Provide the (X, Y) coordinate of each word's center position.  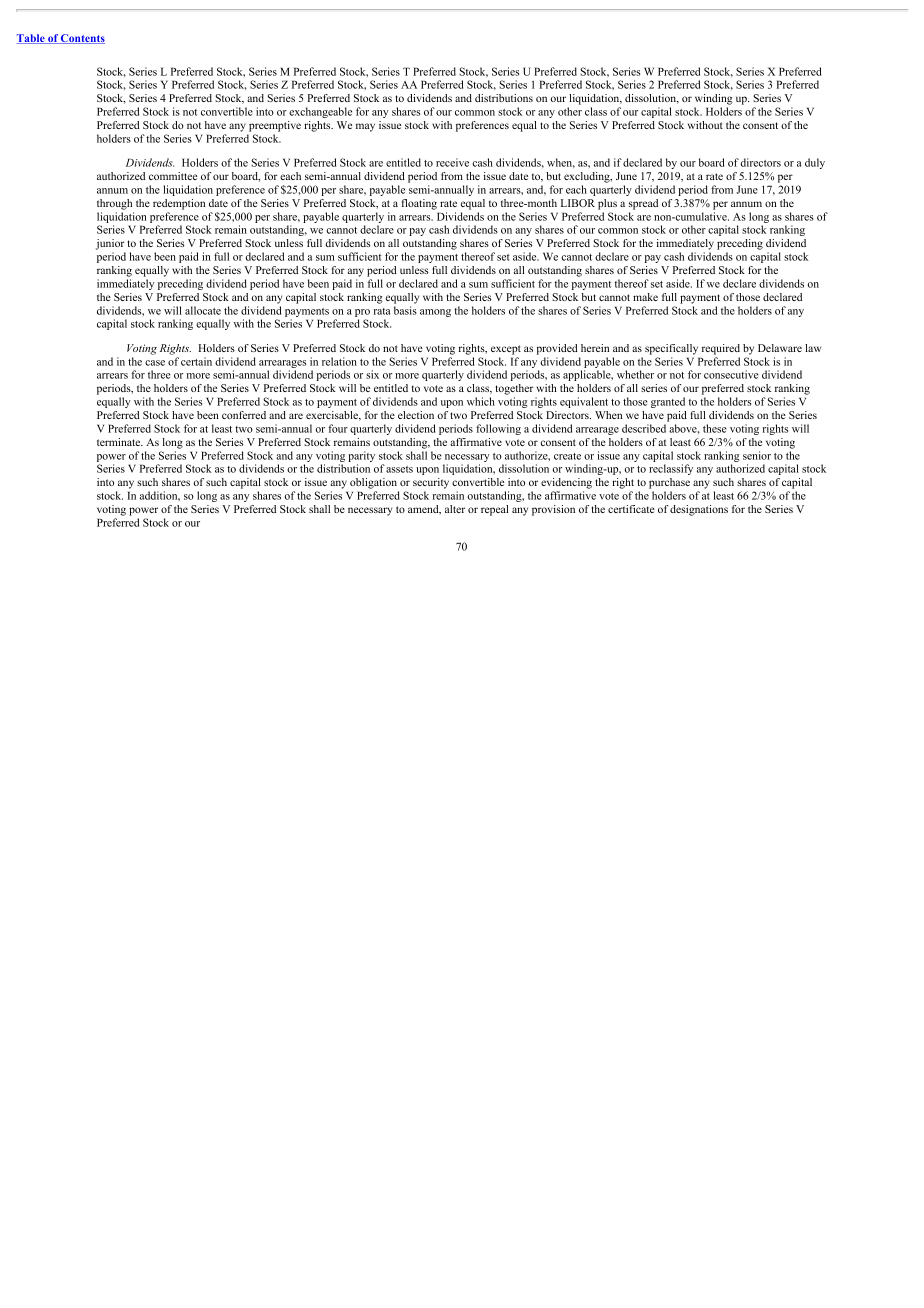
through (114, 204)
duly (815, 163)
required (721, 349)
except (506, 350)
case (155, 363)
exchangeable (320, 112)
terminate (120, 442)
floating (419, 204)
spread (643, 204)
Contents (82, 39)
